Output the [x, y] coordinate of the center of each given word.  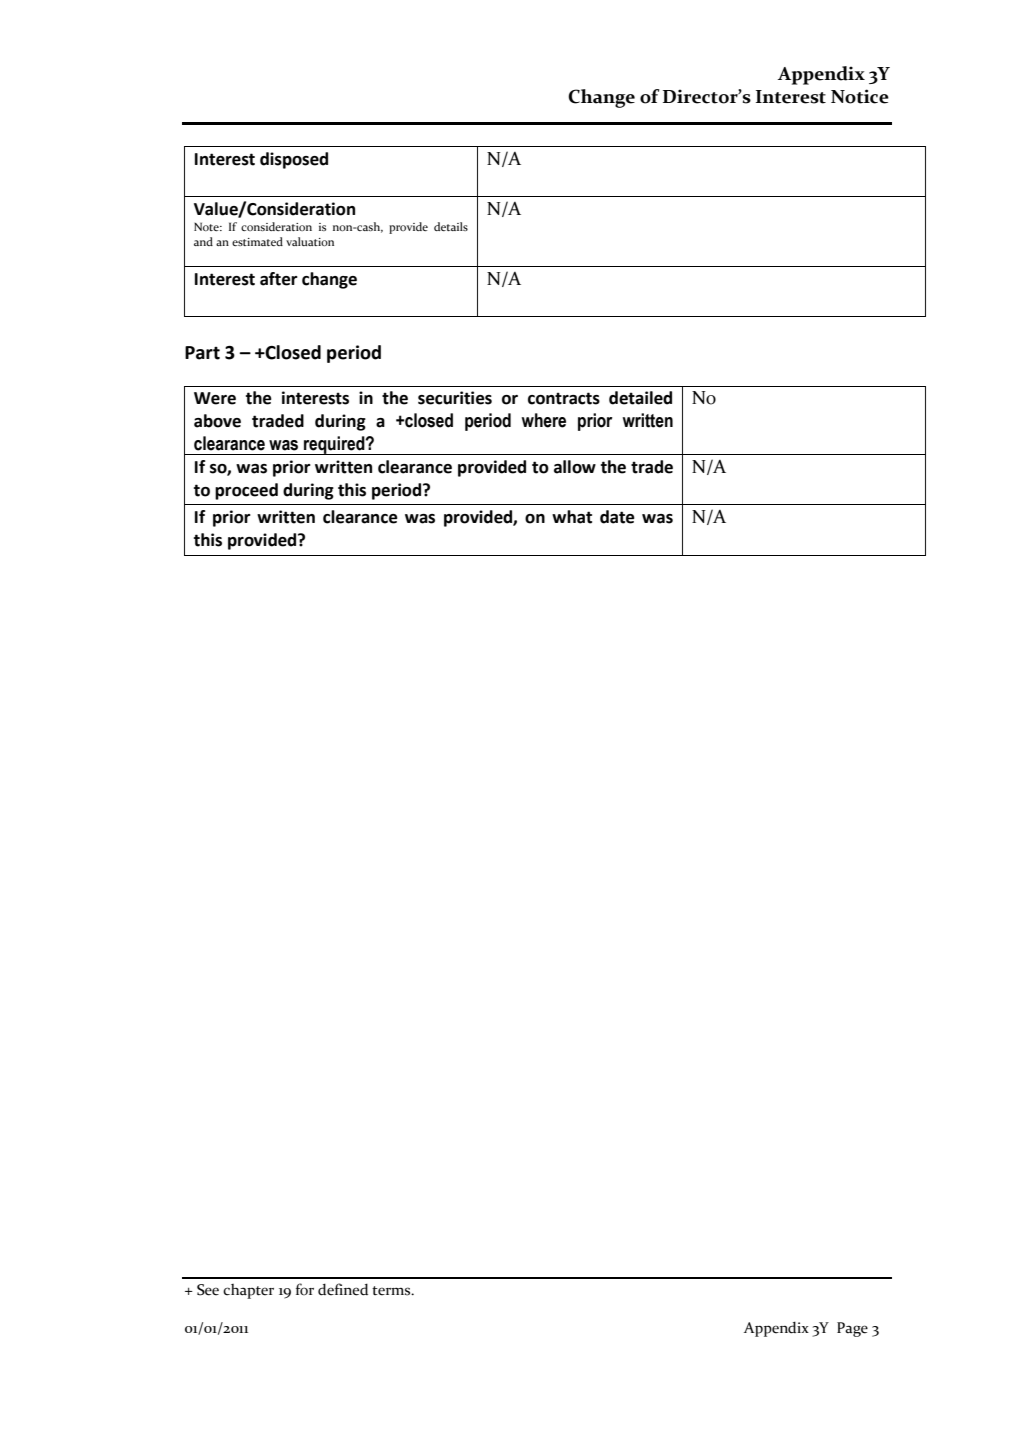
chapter [248, 1291]
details [451, 226]
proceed [246, 491]
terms [392, 1291]
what [572, 517]
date [617, 517]
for [305, 1289]
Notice [860, 96]
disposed [294, 160]
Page [852, 1329]
